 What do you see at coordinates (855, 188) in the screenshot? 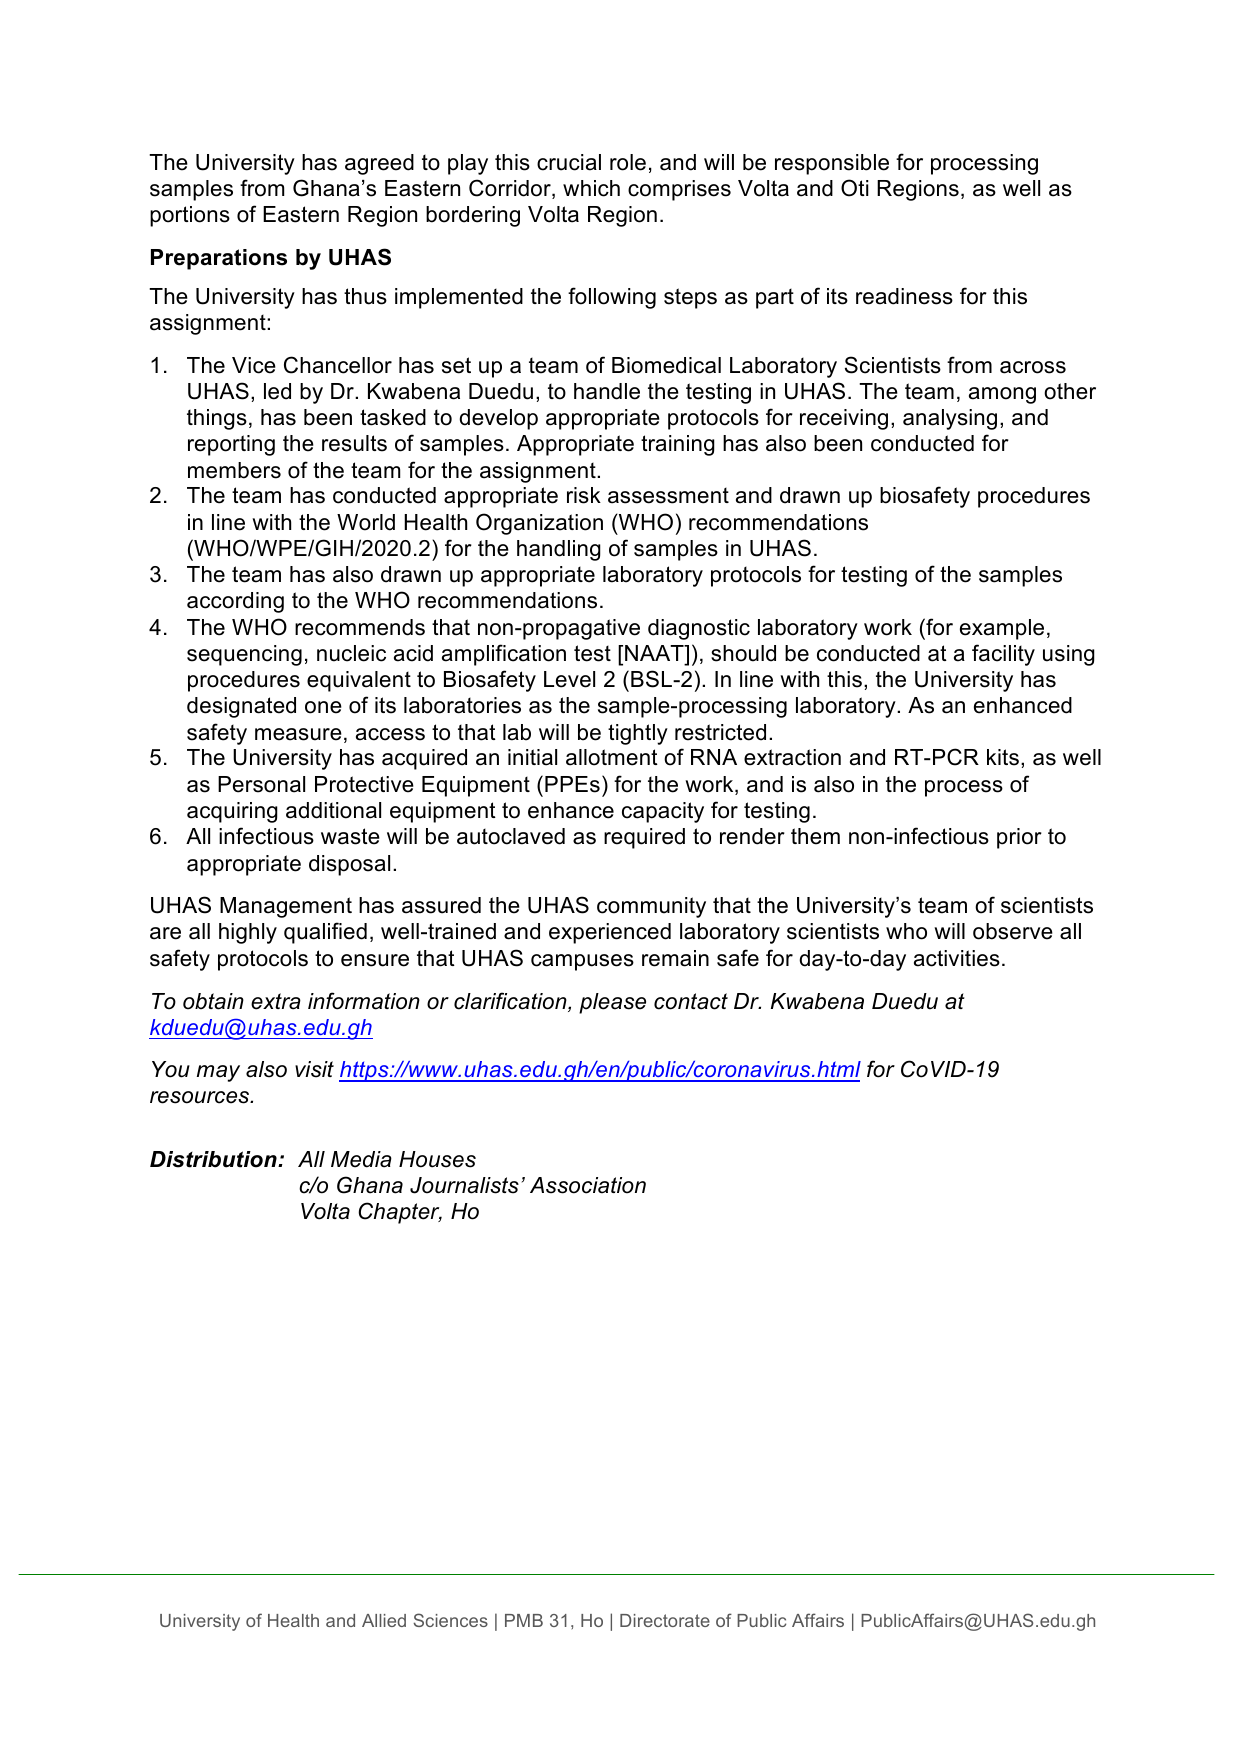
I see `Oti` at bounding box center [855, 188].
